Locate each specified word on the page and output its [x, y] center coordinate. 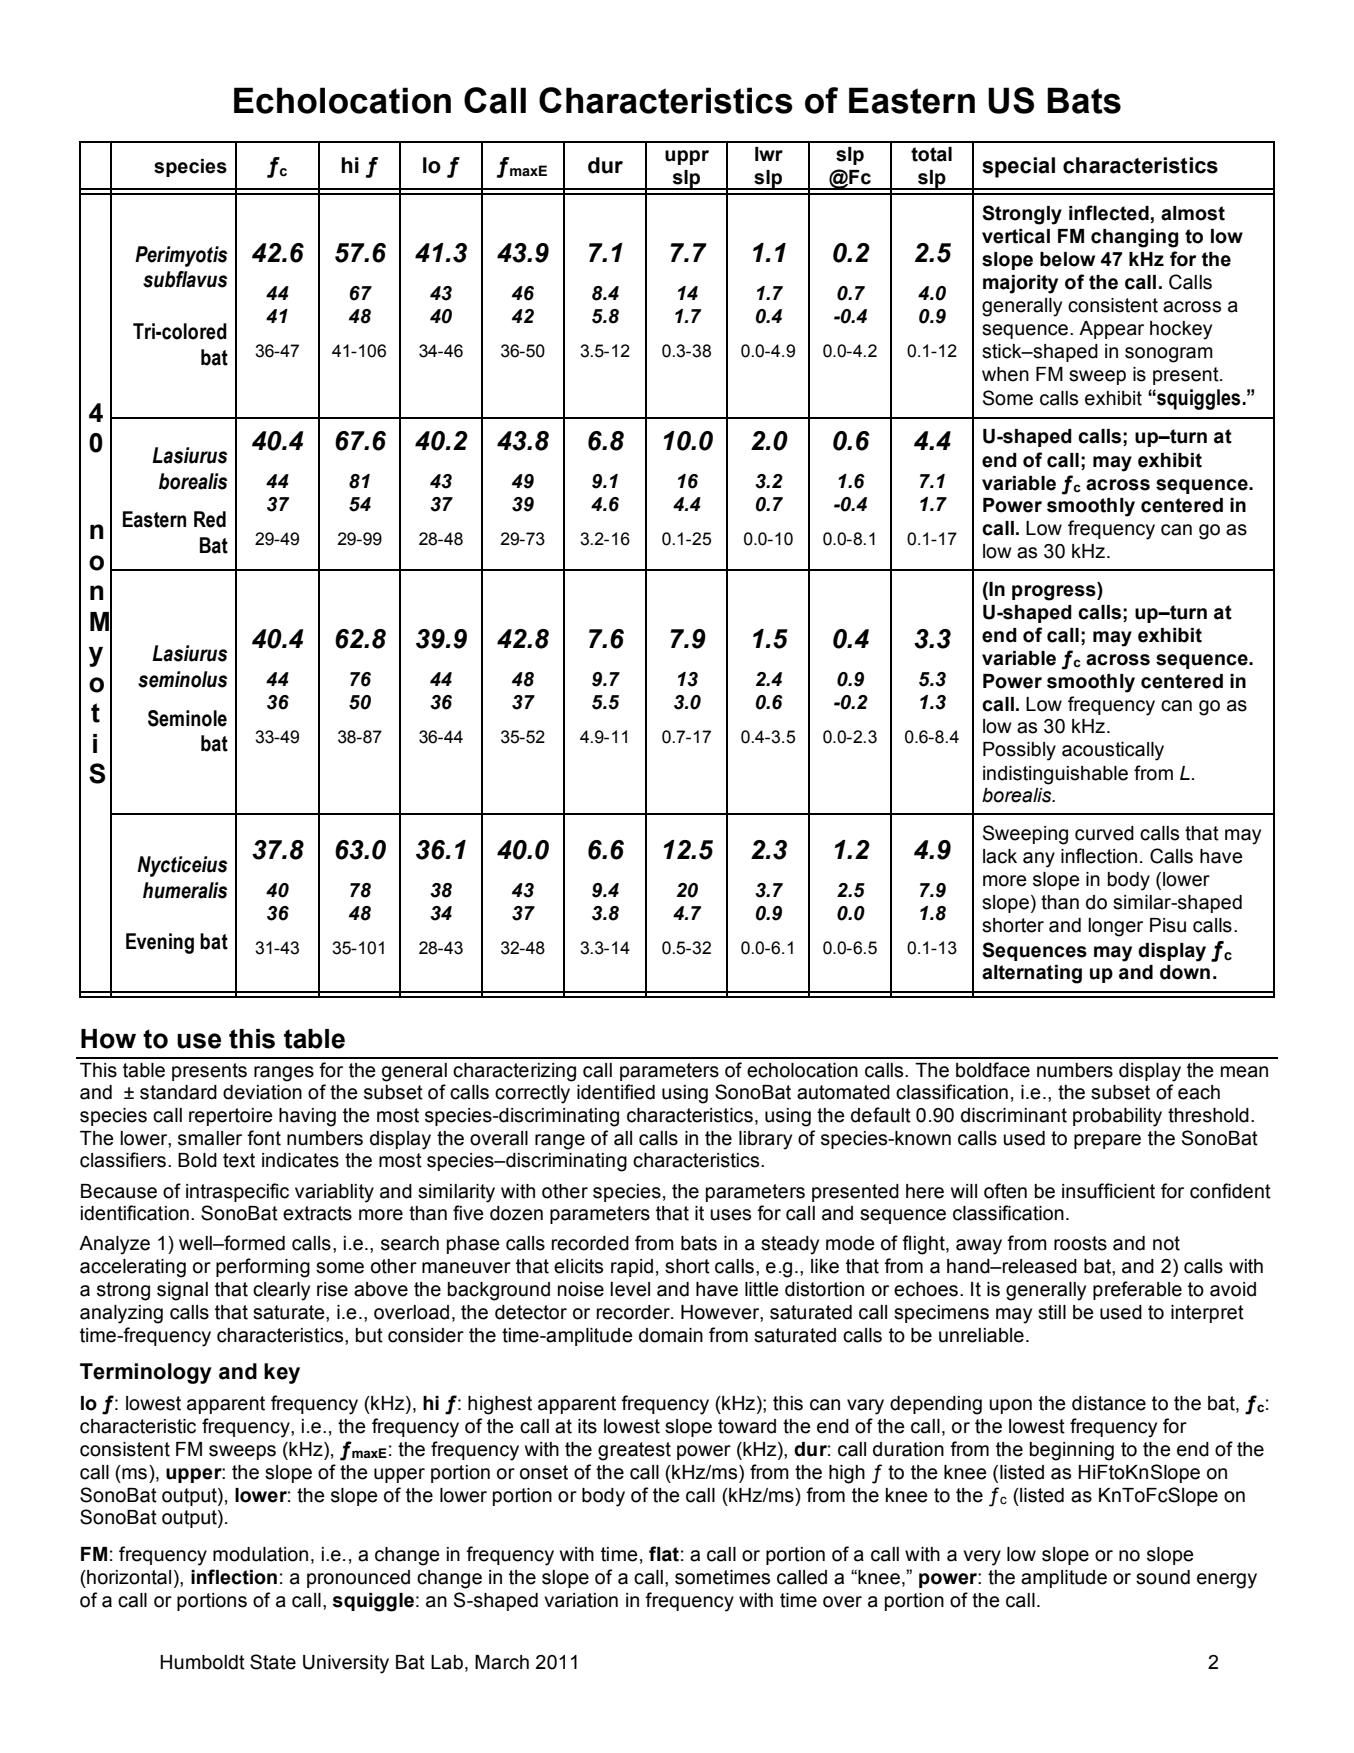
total [931, 154]
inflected [1109, 213]
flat [664, 1554]
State [273, 1662]
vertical [1016, 236]
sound [1163, 1577]
